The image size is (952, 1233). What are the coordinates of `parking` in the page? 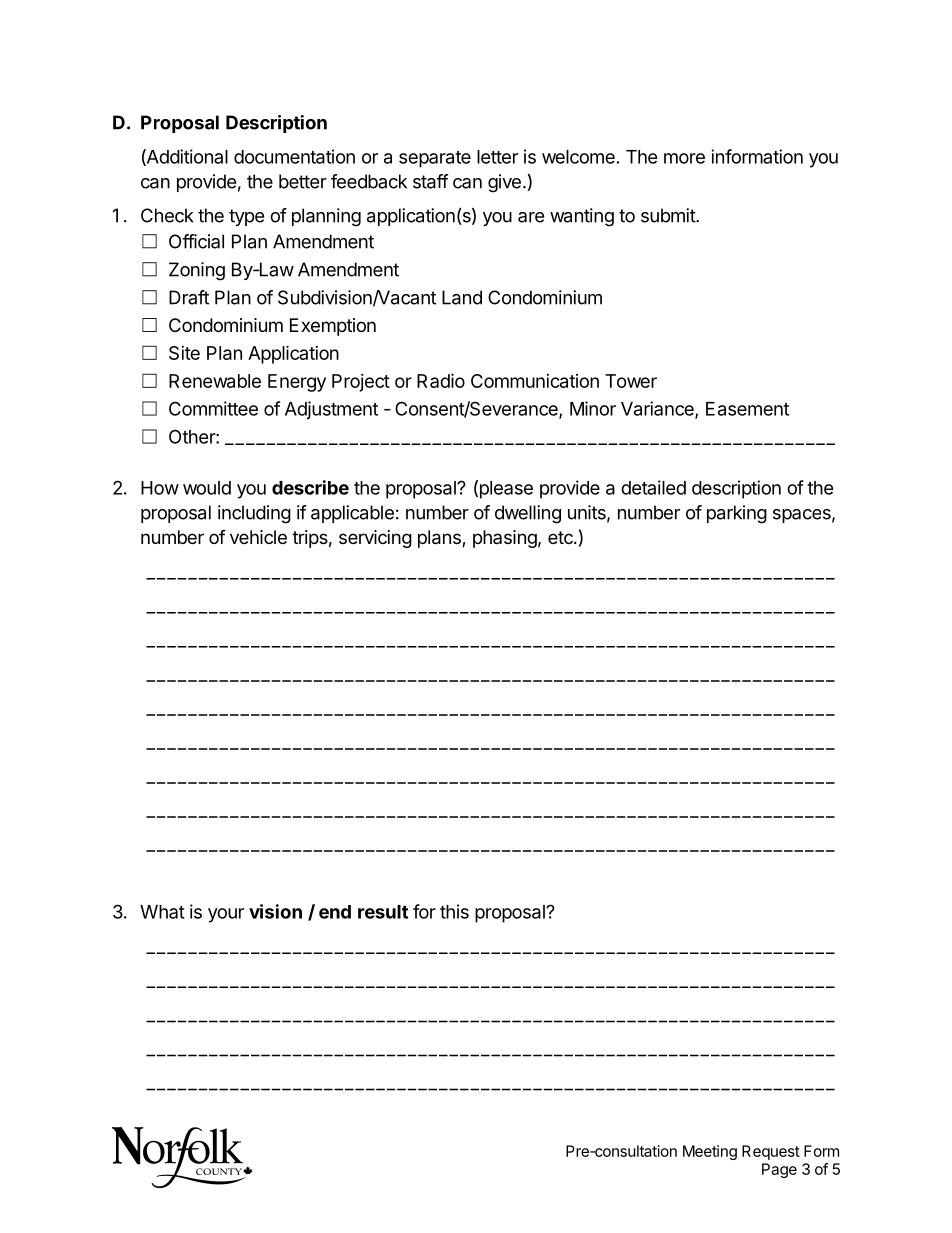 It's located at (737, 514).
